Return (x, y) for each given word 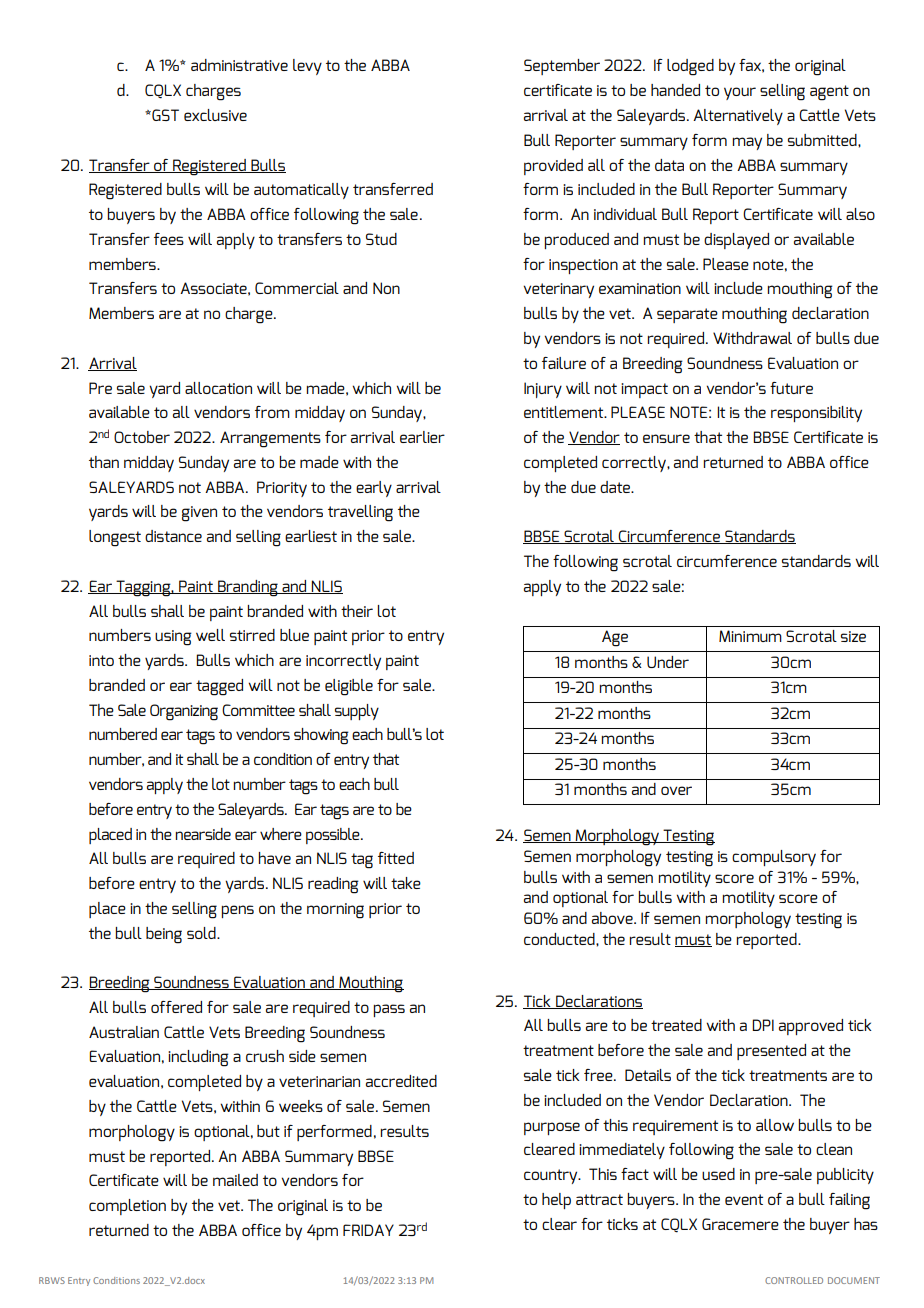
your (740, 93)
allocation (218, 388)
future (791, 388)
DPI (763, 1025)
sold (202, 933)
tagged (219, 687)
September (562, 67)
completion (127, 1207)
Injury (543, 390)
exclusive (215, 115)
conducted (560, 939)
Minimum (750, 636)
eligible (349, 687)
